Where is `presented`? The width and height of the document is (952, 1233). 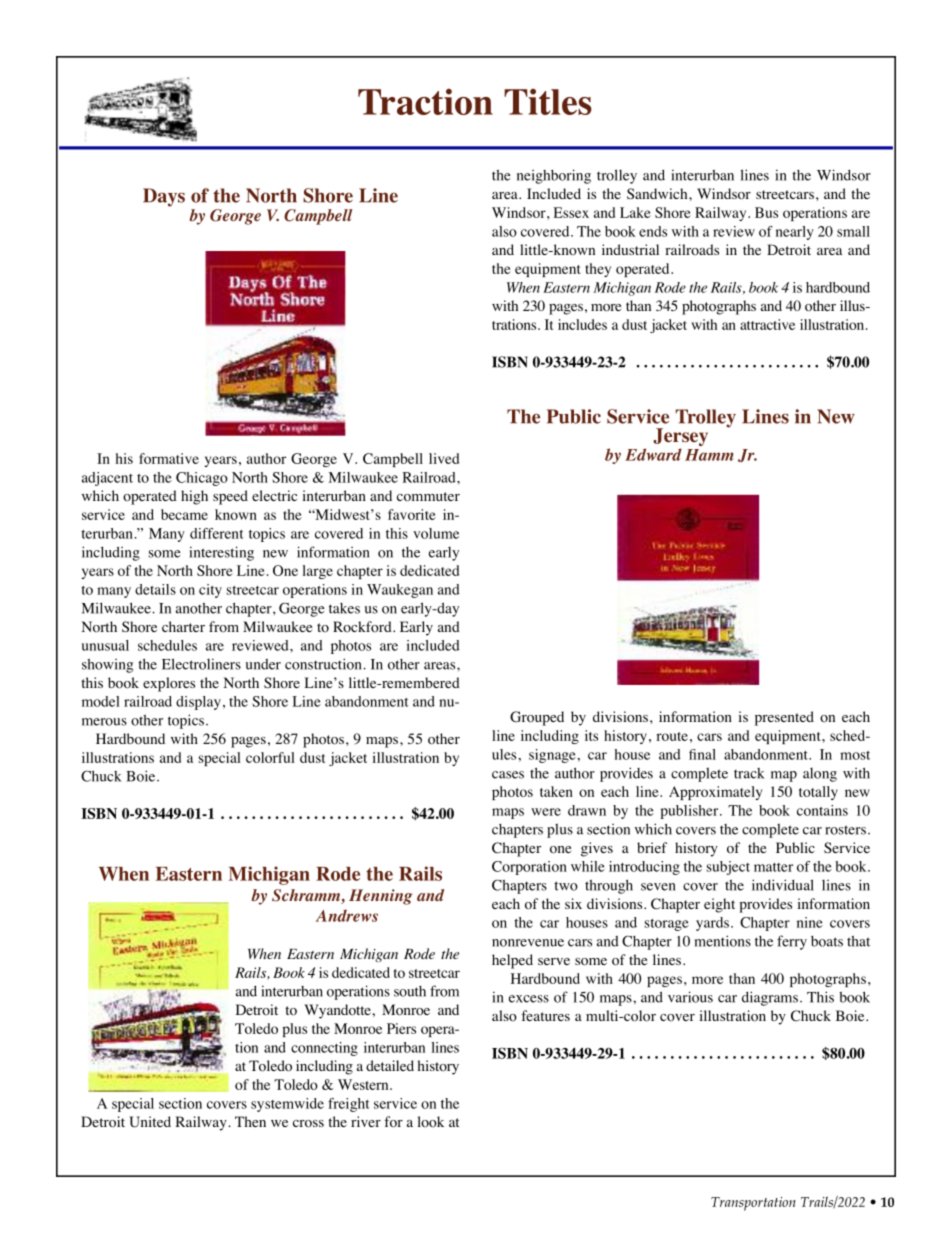
presented is located at coordinates (784, 718).
